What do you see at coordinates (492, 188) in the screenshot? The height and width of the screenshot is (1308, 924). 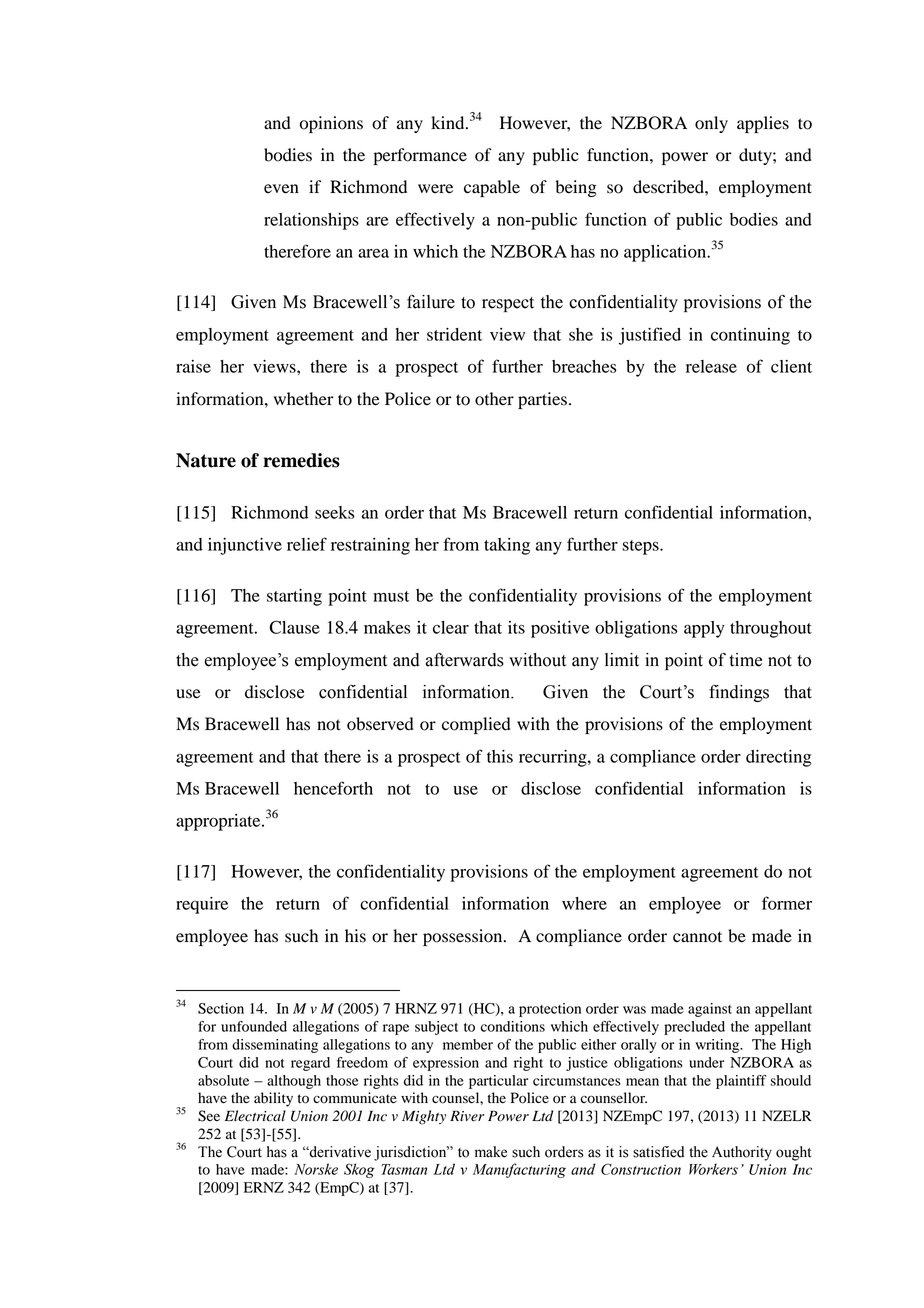 I see `capable` at bounding box center [492, 188].
